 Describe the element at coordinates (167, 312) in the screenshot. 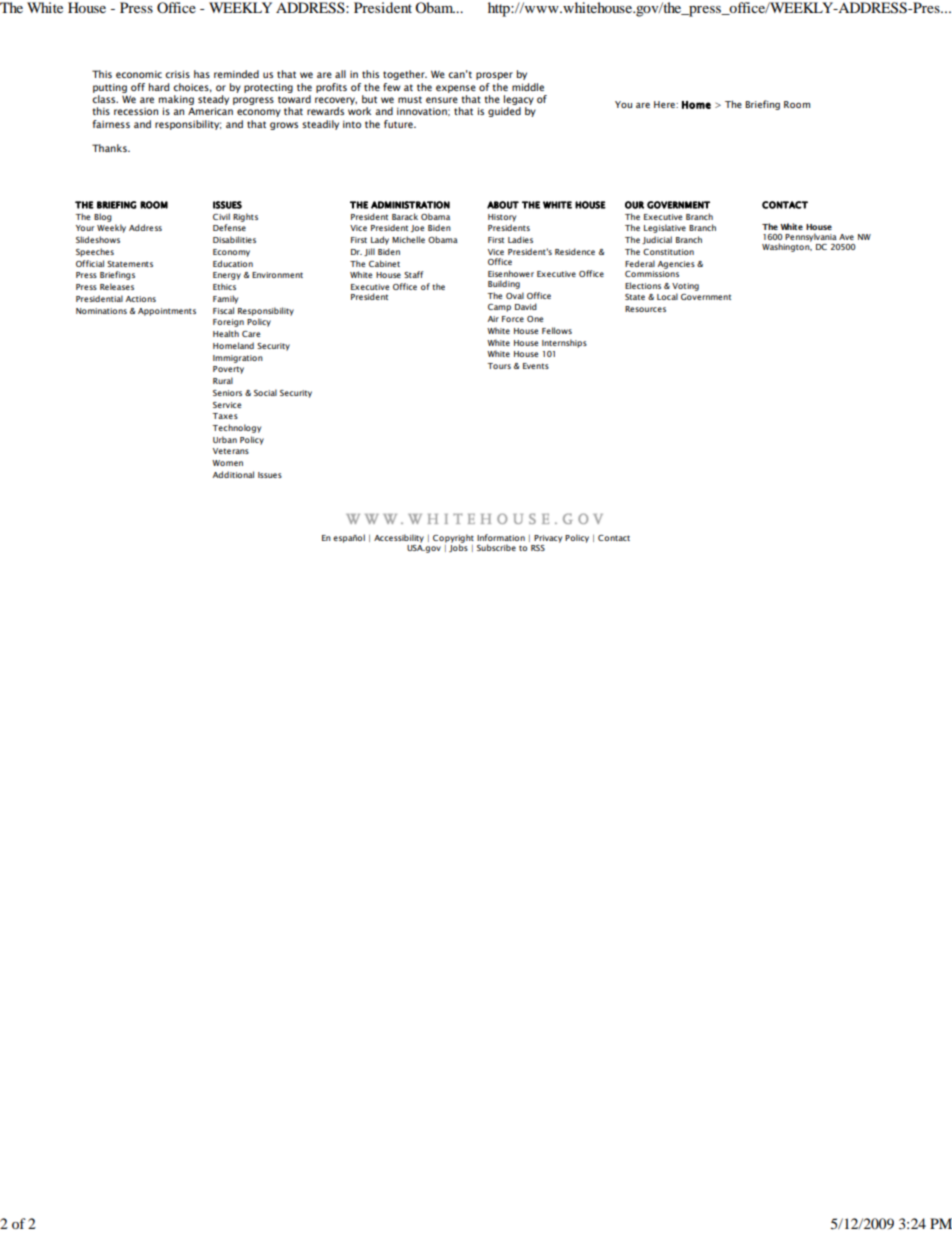

I see `Appointments` at that location.
